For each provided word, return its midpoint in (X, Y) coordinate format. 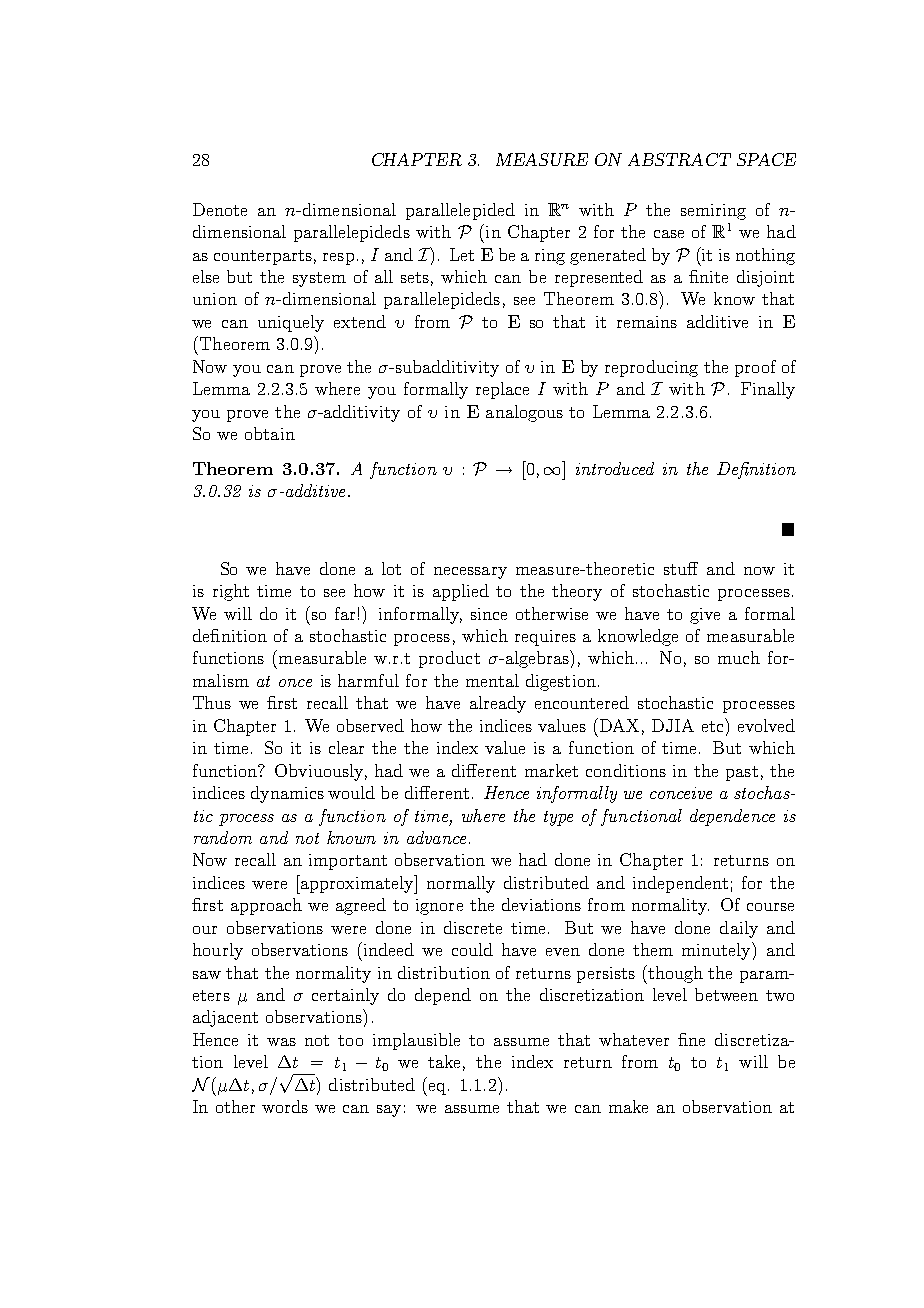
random (223, 837)
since (489, 614)
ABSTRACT (679, 159)
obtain (270, 433)
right (231, 592)
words (285, 1106)
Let (462, 254)
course (770, 907)
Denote (220, 209)
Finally (768, 390)
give (705, 616)
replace (502, 390)
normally (461, 884)
